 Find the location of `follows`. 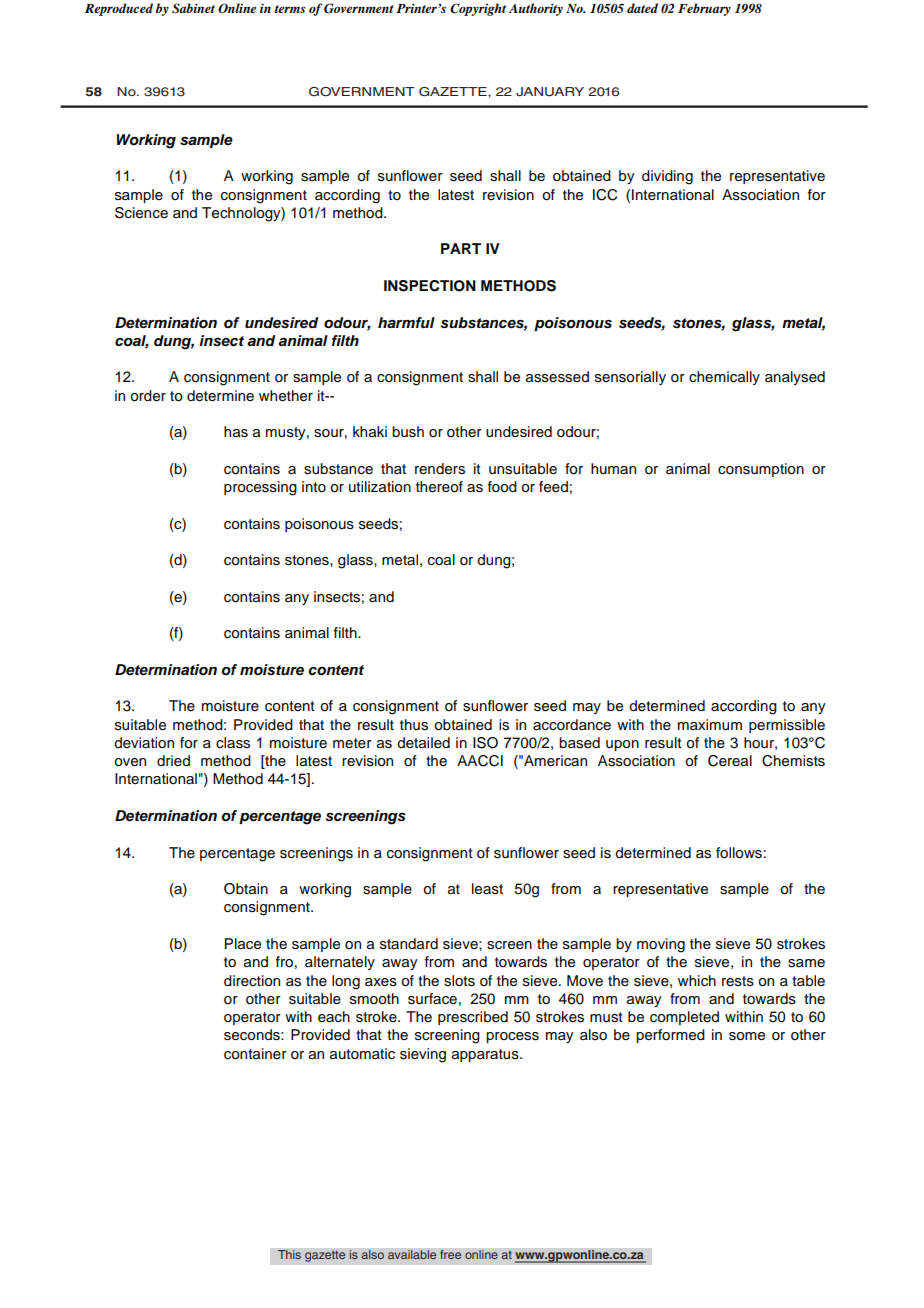

follows is located at coordinates (739, 853).
